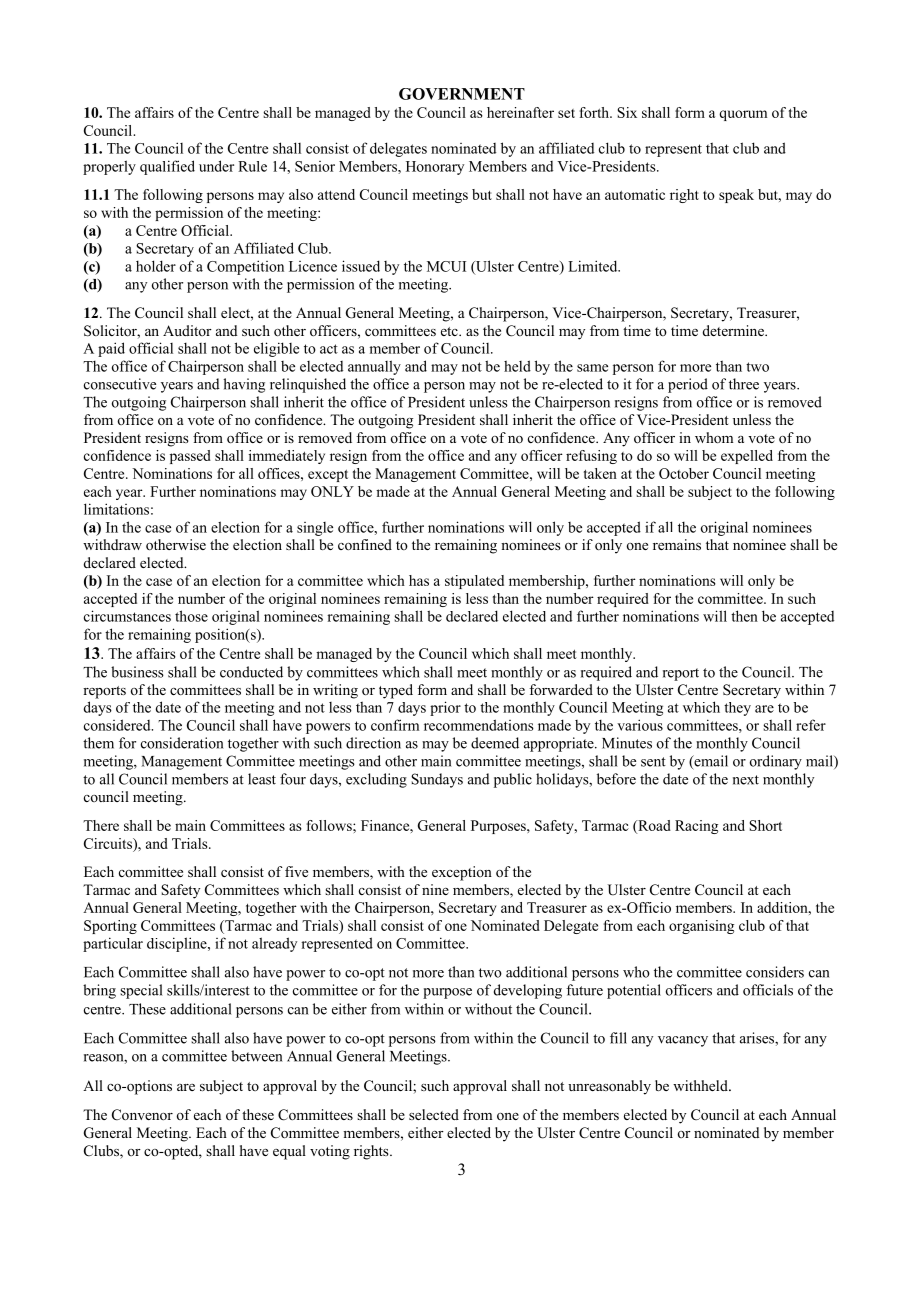 This screenshot has height=1308, width=924. What do you see at coordinates (747, 457) in the screenshot?
I see `expelled` at bounding box center [747, 457].
